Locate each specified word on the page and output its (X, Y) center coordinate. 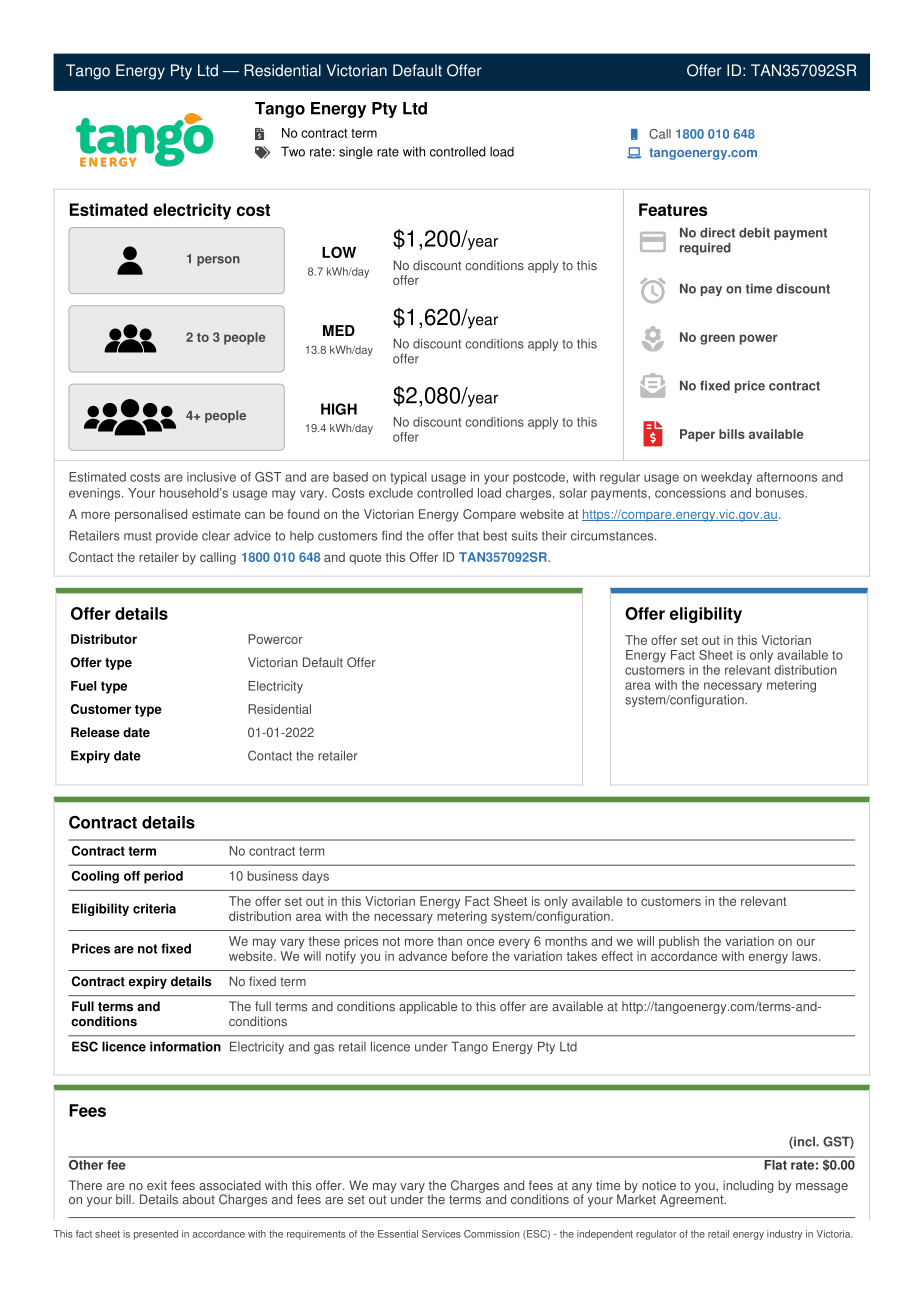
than (450, 941)
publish (679, 942)
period (163, 877)
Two (293, 151)
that (468, 536)
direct (717, 232)
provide (177, 537)
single (356, 152)
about (199, 1199)
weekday (726, 478)
